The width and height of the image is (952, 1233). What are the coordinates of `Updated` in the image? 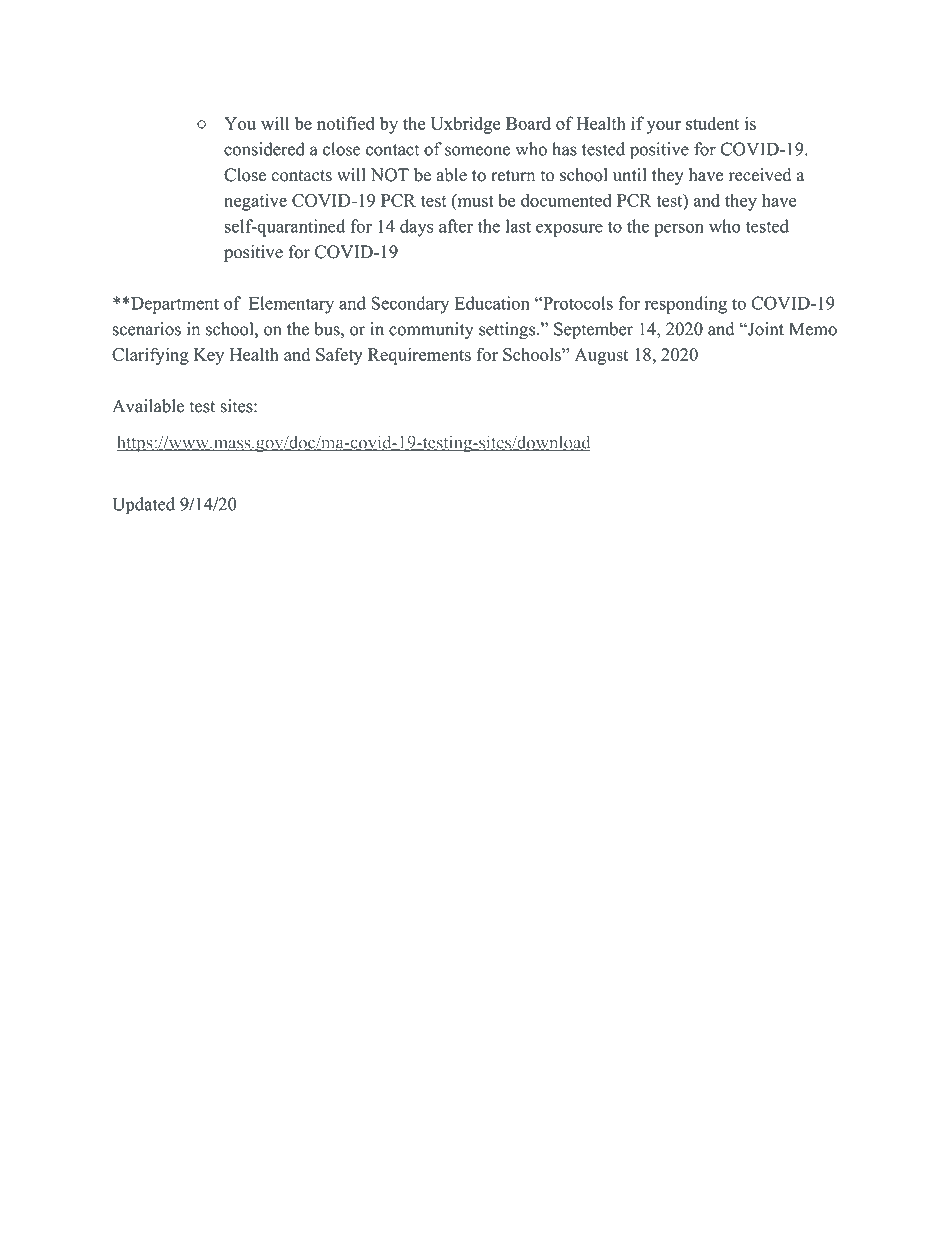 It's located at (143, 505).
